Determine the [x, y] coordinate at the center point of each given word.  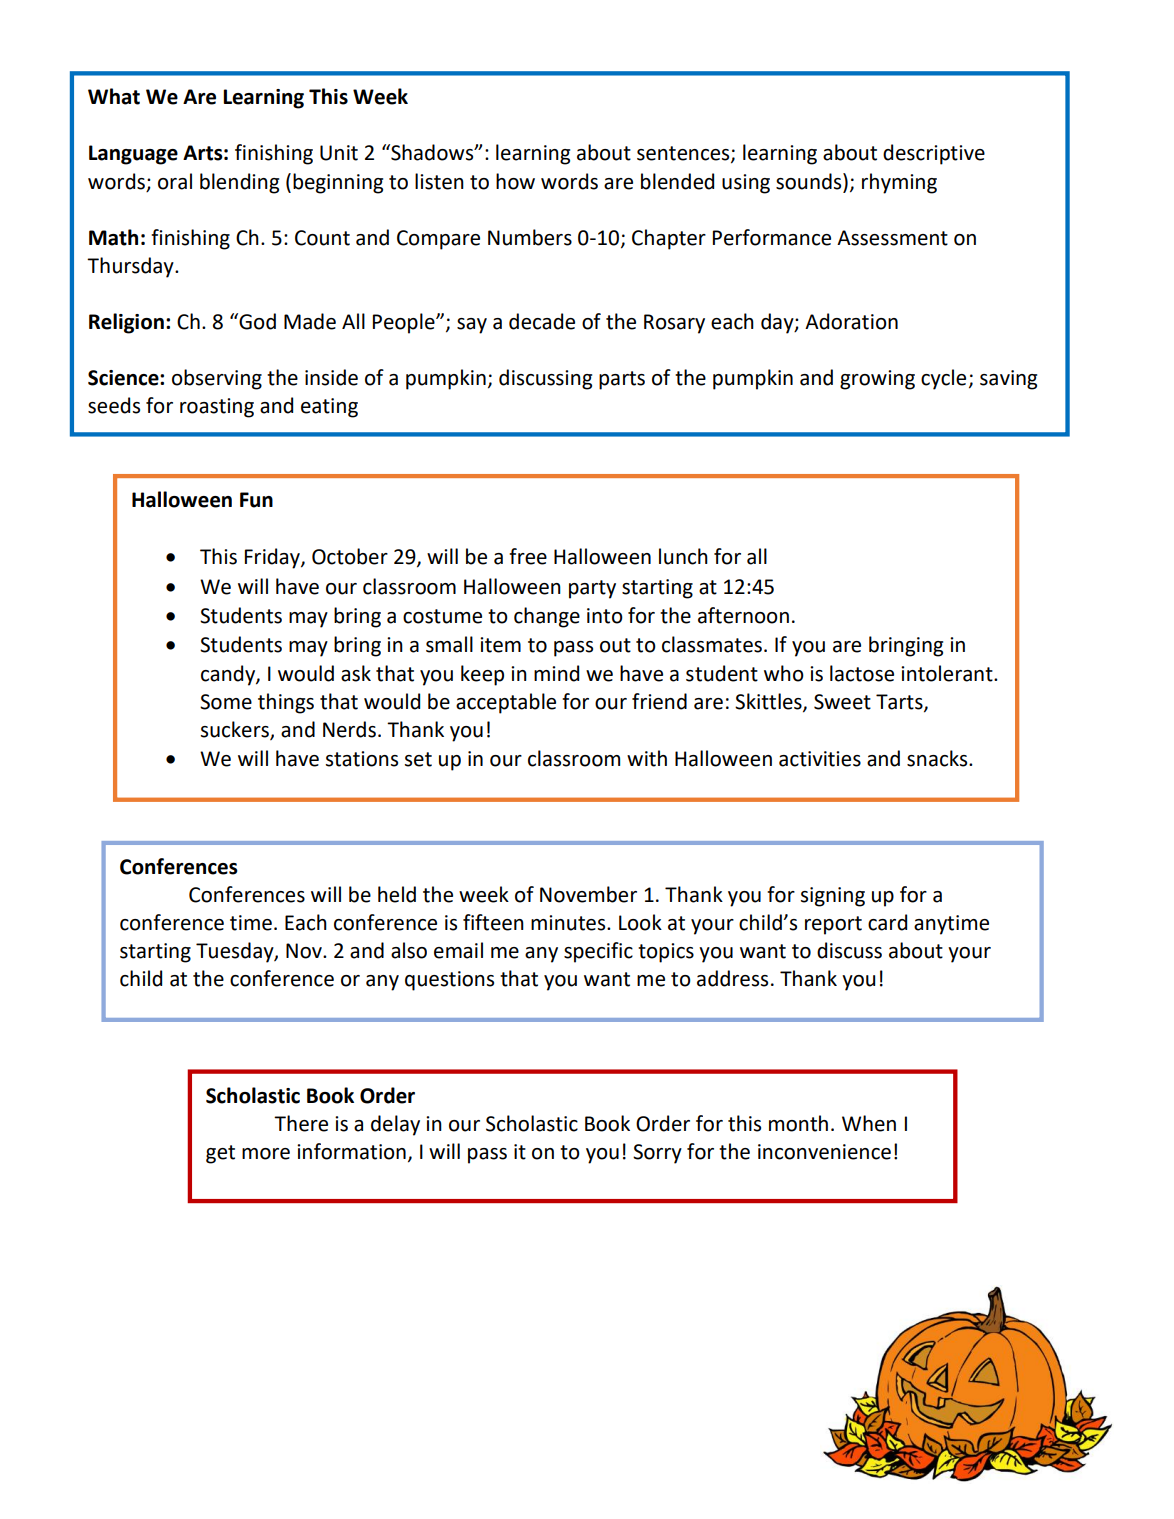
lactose [862, 673]
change [547, 617]
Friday [273, 558]
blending [239, 183]
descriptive [934, 154]
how [515, 181]
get [220, 1154]
